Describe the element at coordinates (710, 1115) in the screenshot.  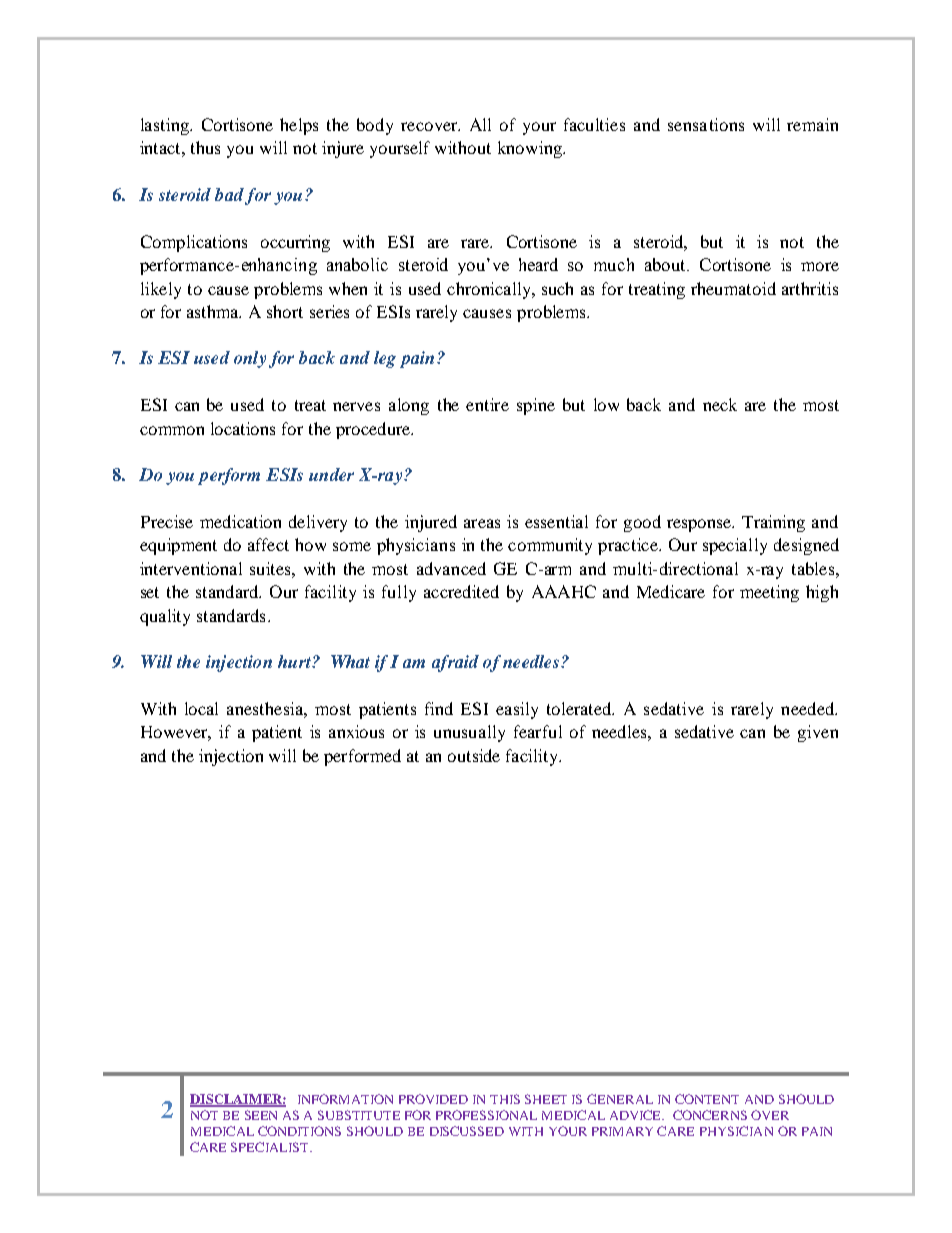
I see `CONCERNS` at that location.
